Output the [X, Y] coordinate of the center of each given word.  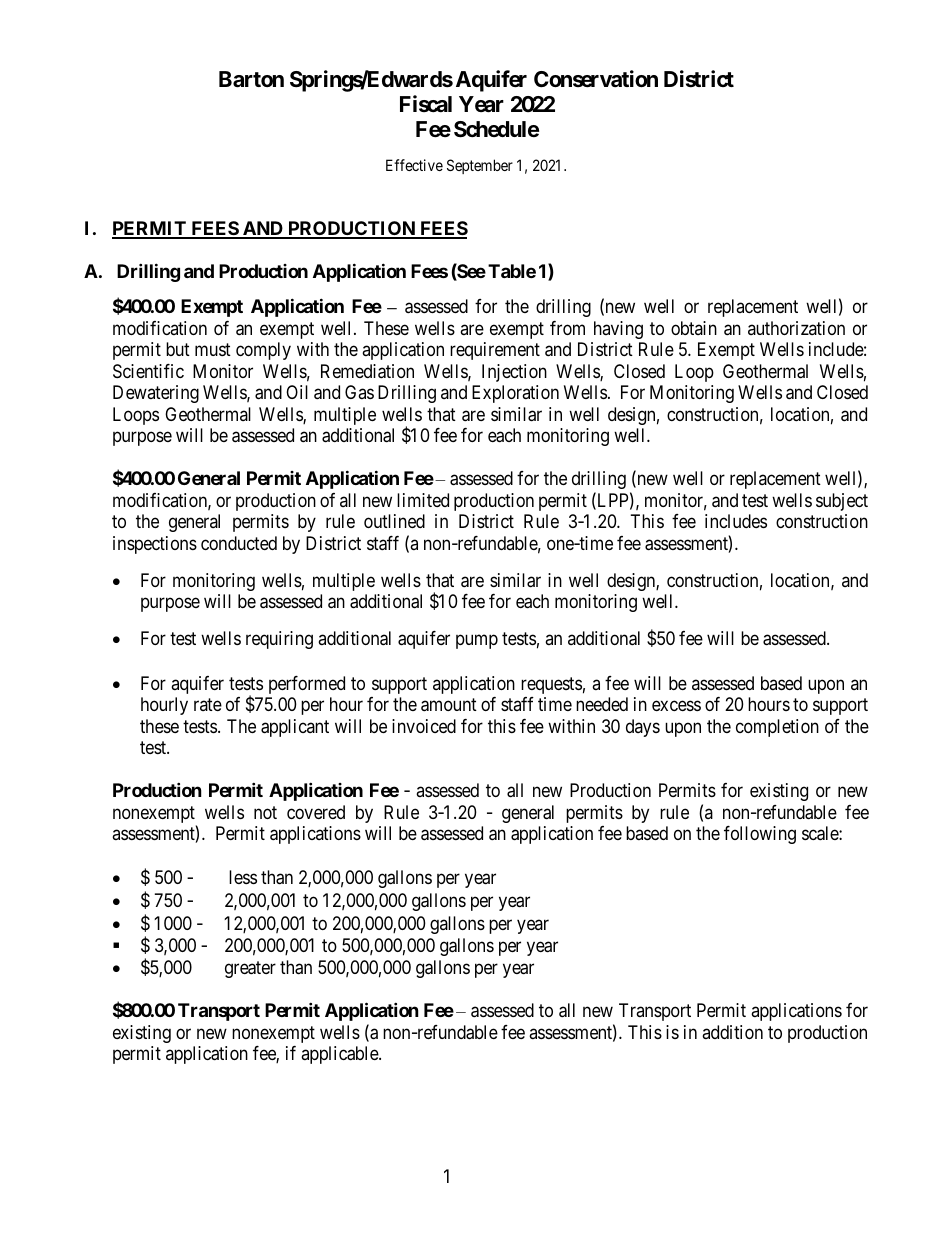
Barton [251, 79]
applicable [340, 1055]
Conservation [596, 79]
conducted [239, 543]
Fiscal [426, 104]
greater [250, 970]
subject [842, 502]
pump [477, 642]
